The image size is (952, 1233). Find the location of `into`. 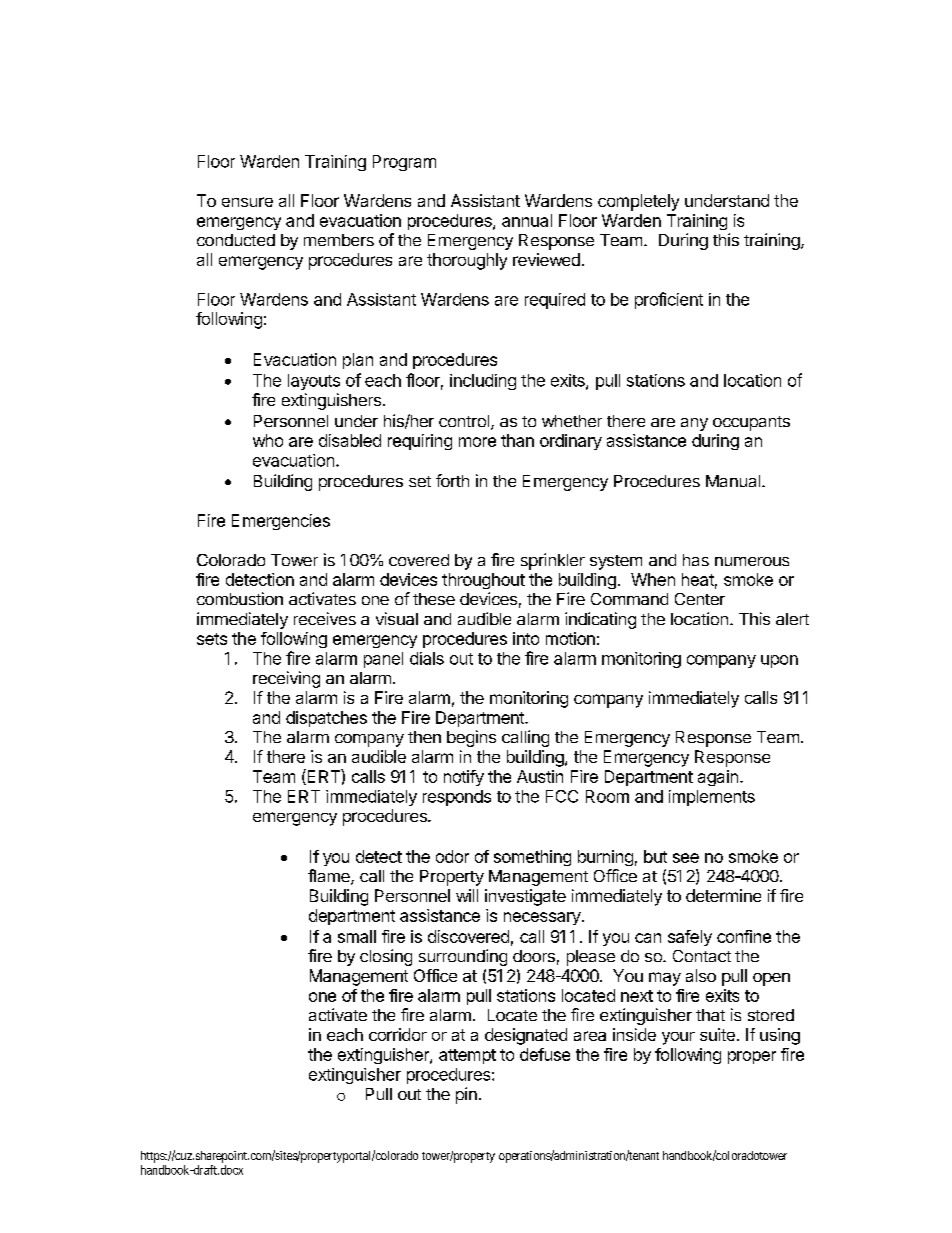

into is located at coordinates (526, 638).
